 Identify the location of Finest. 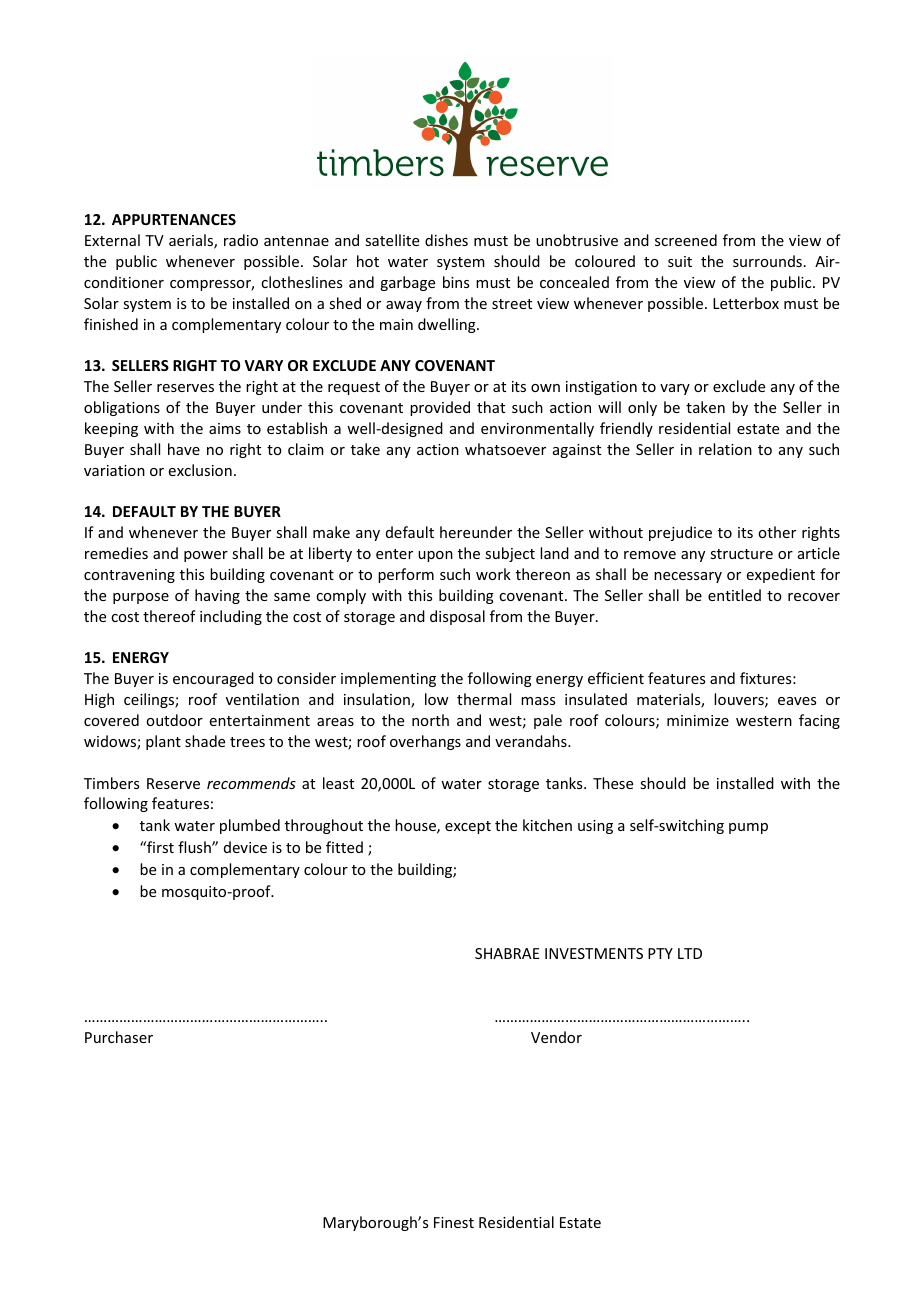
(454, 1222).
